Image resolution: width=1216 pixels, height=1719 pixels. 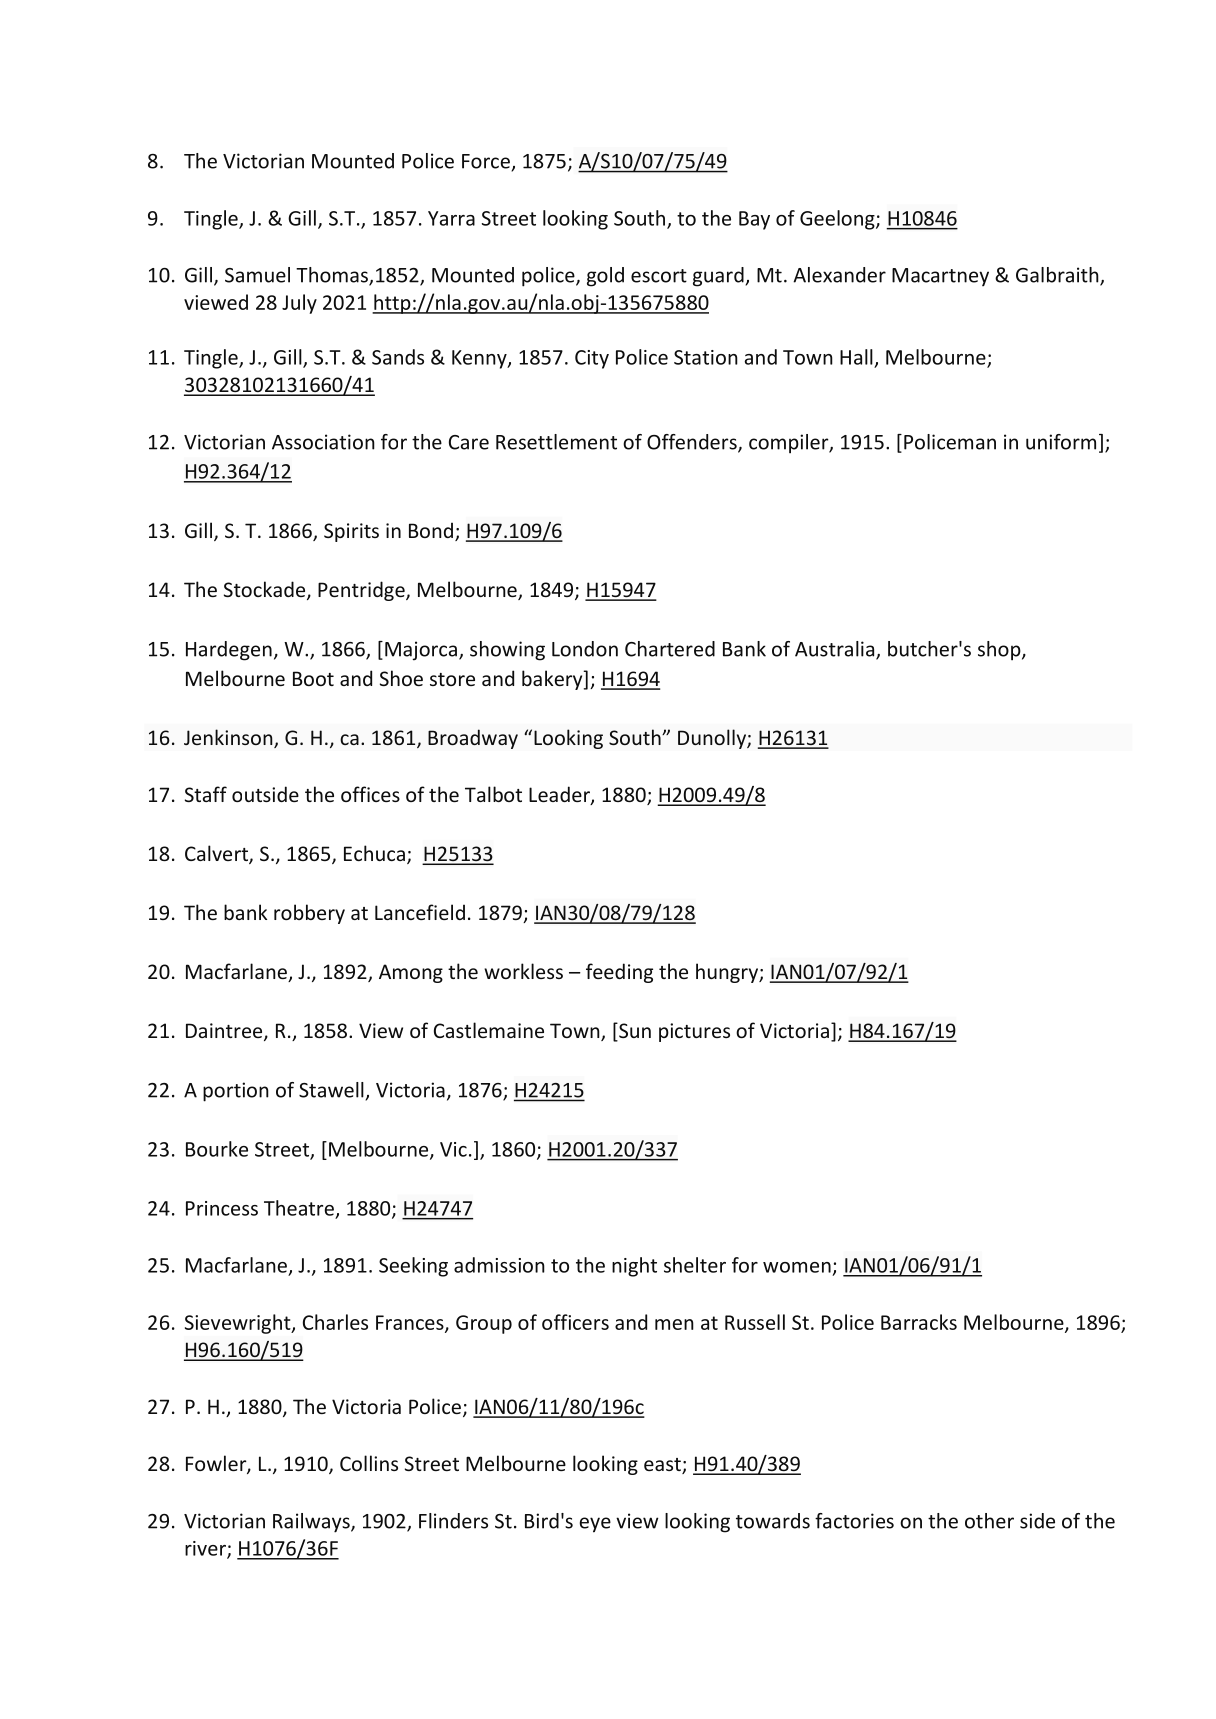 I want to click on Spirits, so click(x=351, y=532).
